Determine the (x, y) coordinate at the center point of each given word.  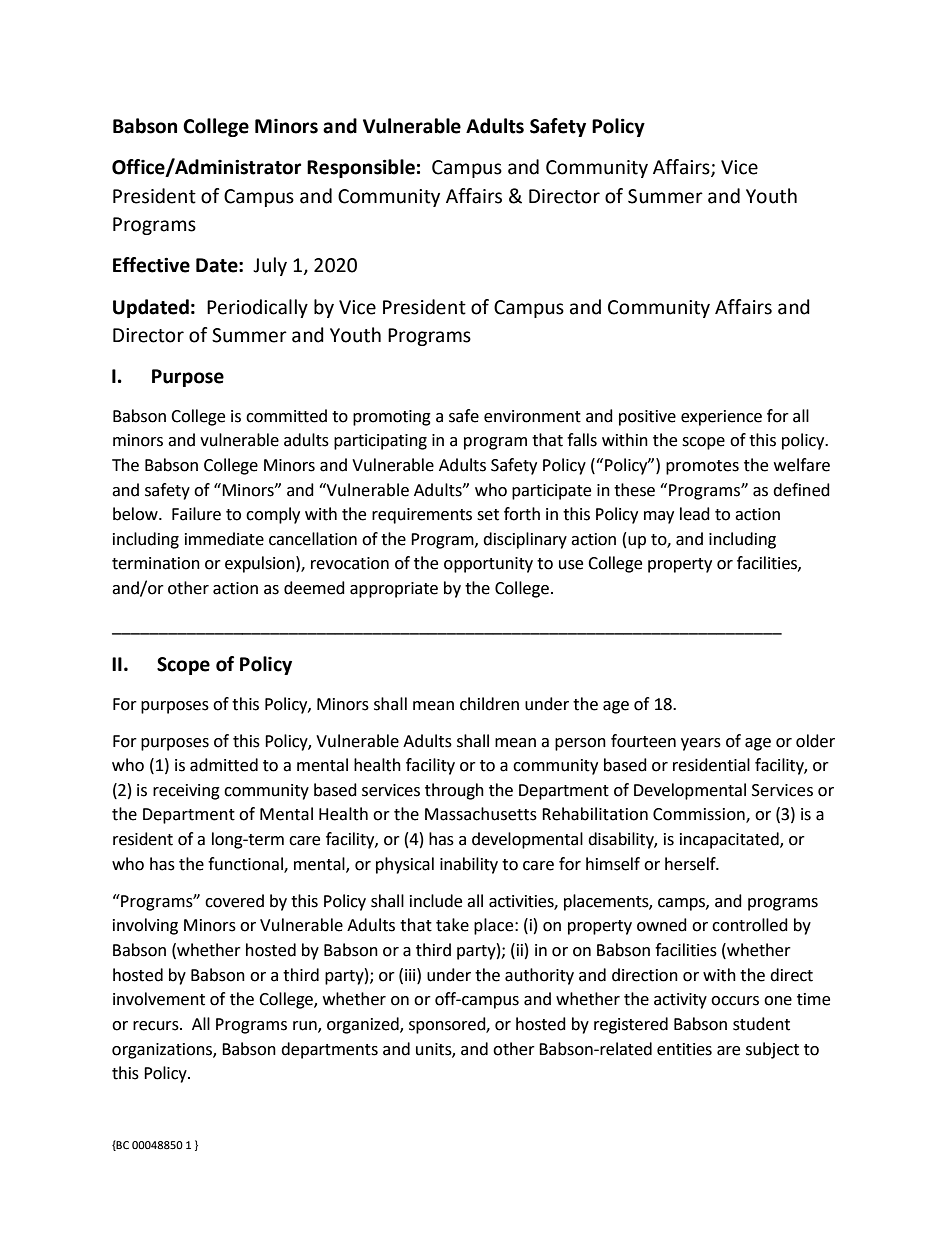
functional (246, 864)
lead (695, 514)
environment (532, 416)
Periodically (257, 308)
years (701, 744)
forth (522, 514)
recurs (157, 1026)
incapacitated (730, 840)
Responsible (361, 168)
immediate (224, 539)
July (270, 266)
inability (469, 865)
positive (647, 418)
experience (721, 418)
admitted (224, 765)
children (489, 704)
